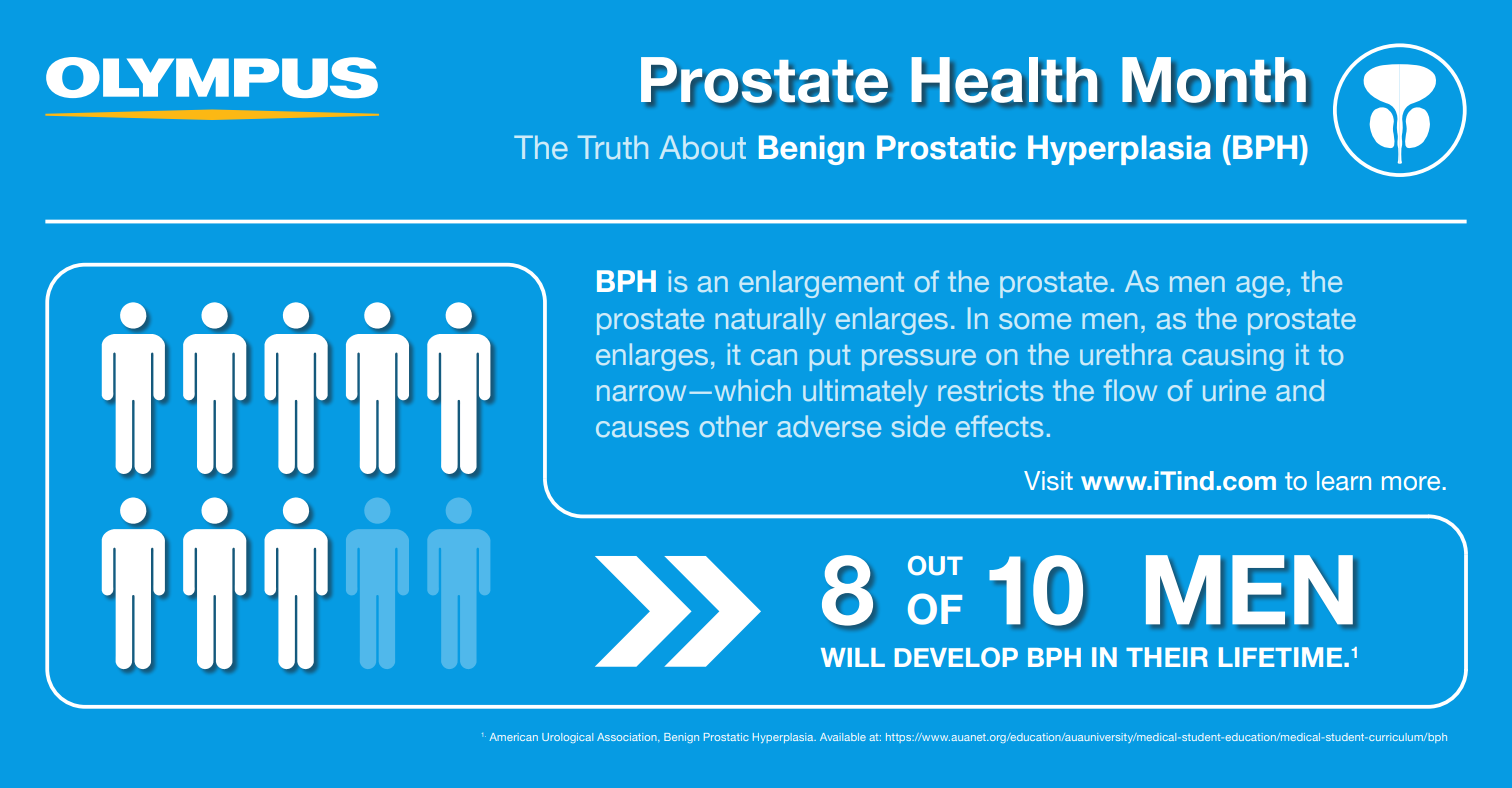  Describe the element at coordinates (1167, 657) in the image. I see `THEIR` at that location.
